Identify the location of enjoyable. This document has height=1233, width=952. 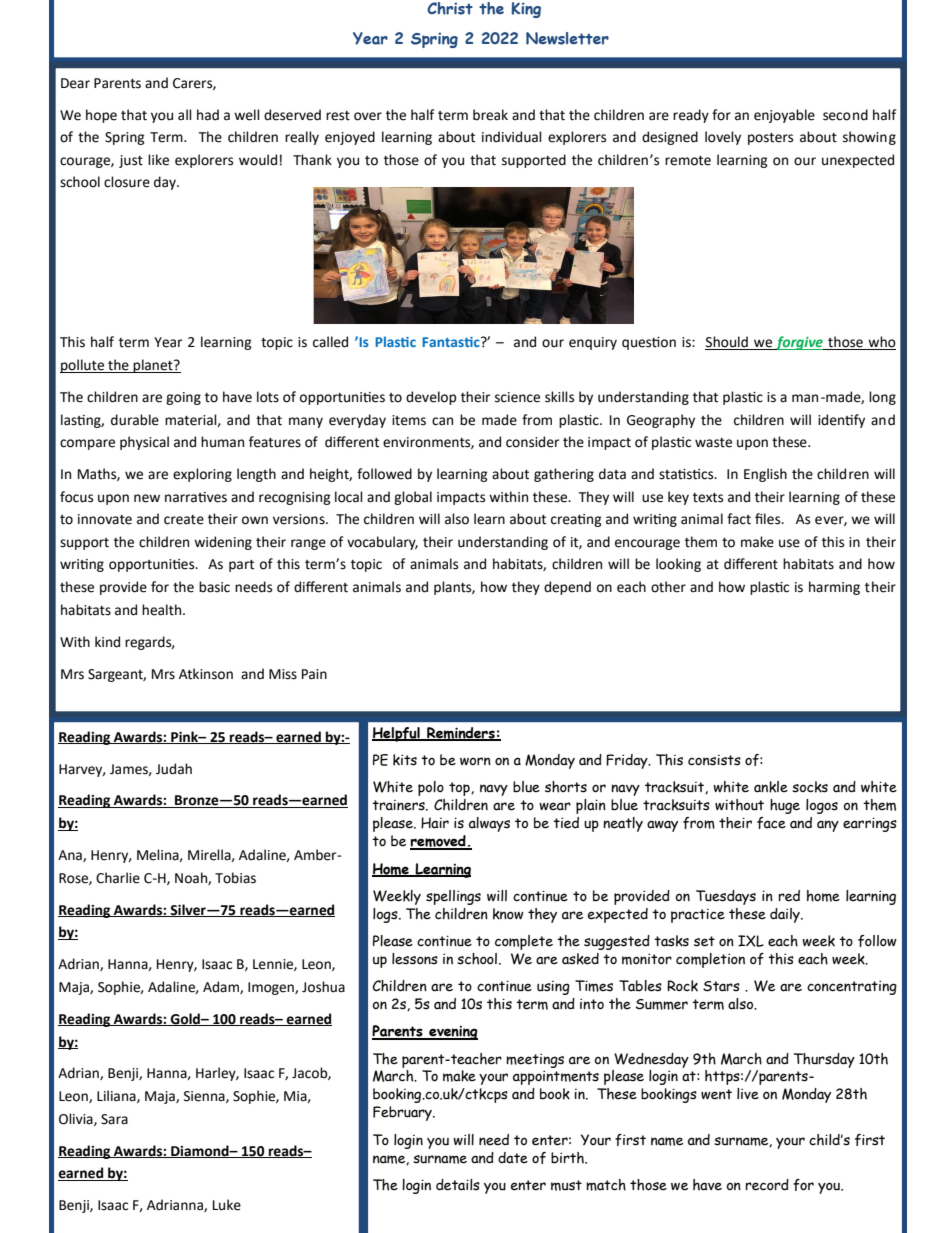
(784, 116).
